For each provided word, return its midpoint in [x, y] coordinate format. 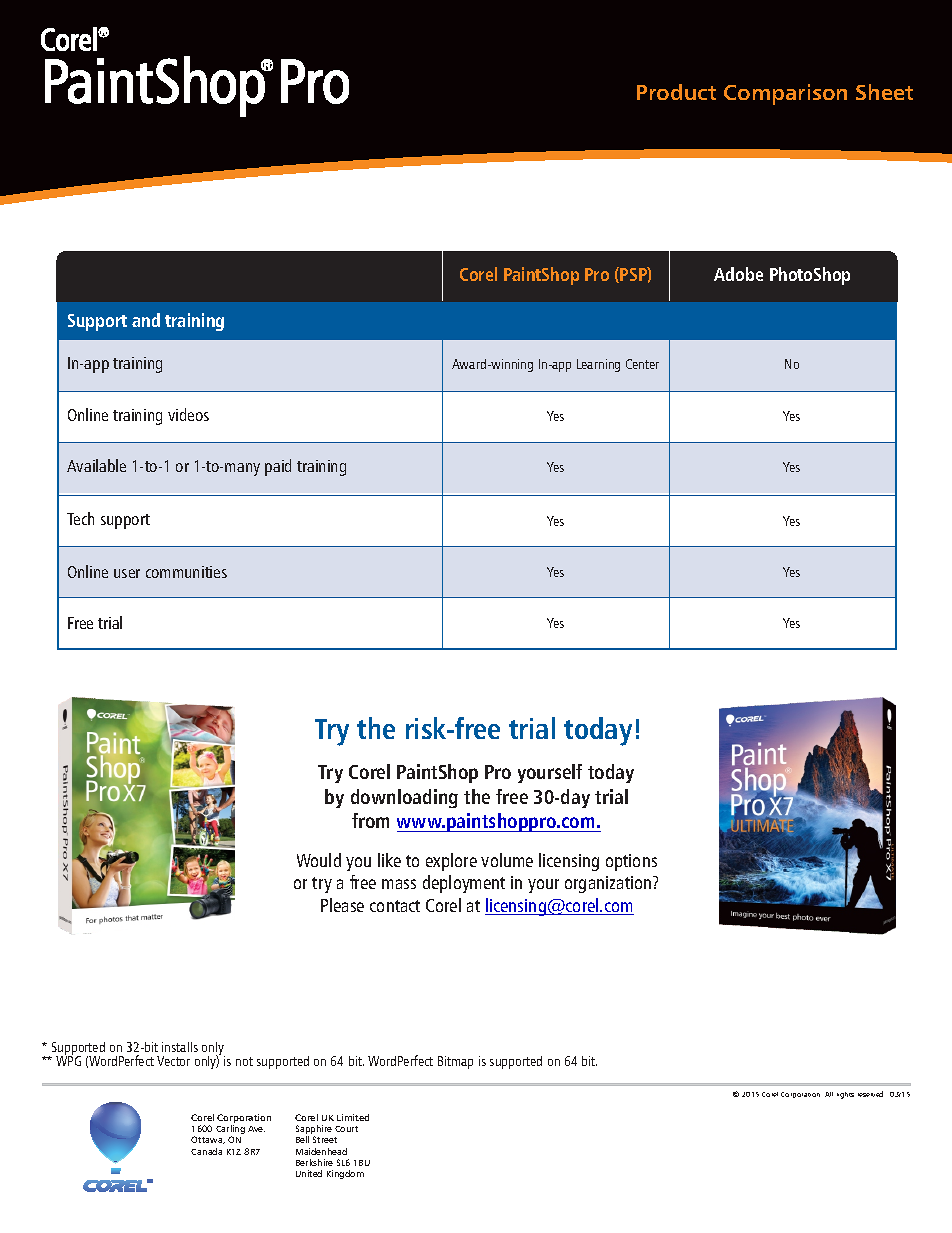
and [146, 320]
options [631, 862]
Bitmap [455, 1062]
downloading [404, 798]
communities [186, 572]
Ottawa [208, 1140]
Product [676, 92]
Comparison [785, 94]
